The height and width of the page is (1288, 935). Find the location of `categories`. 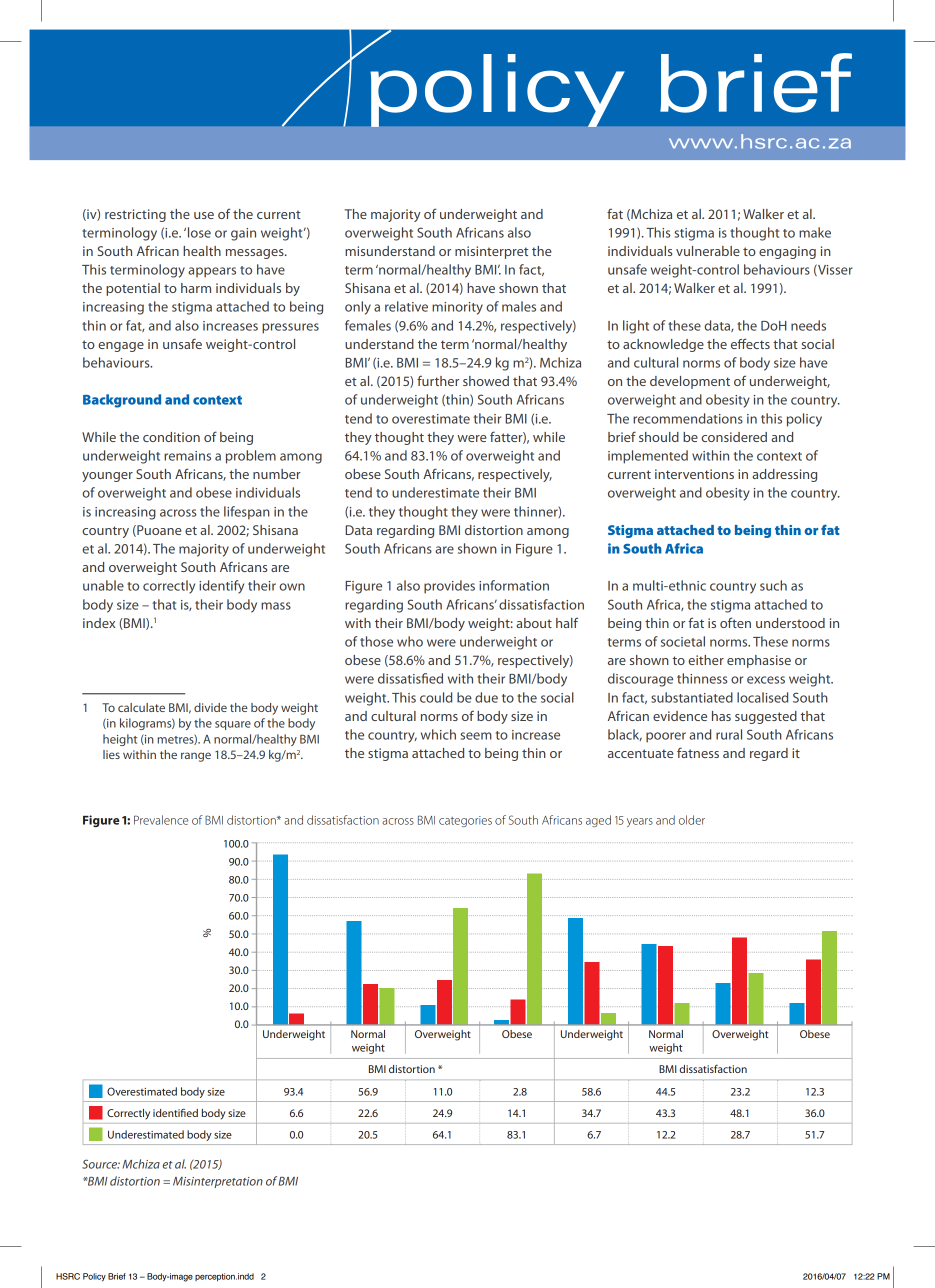

categories is located at coordinates (465, 821).
